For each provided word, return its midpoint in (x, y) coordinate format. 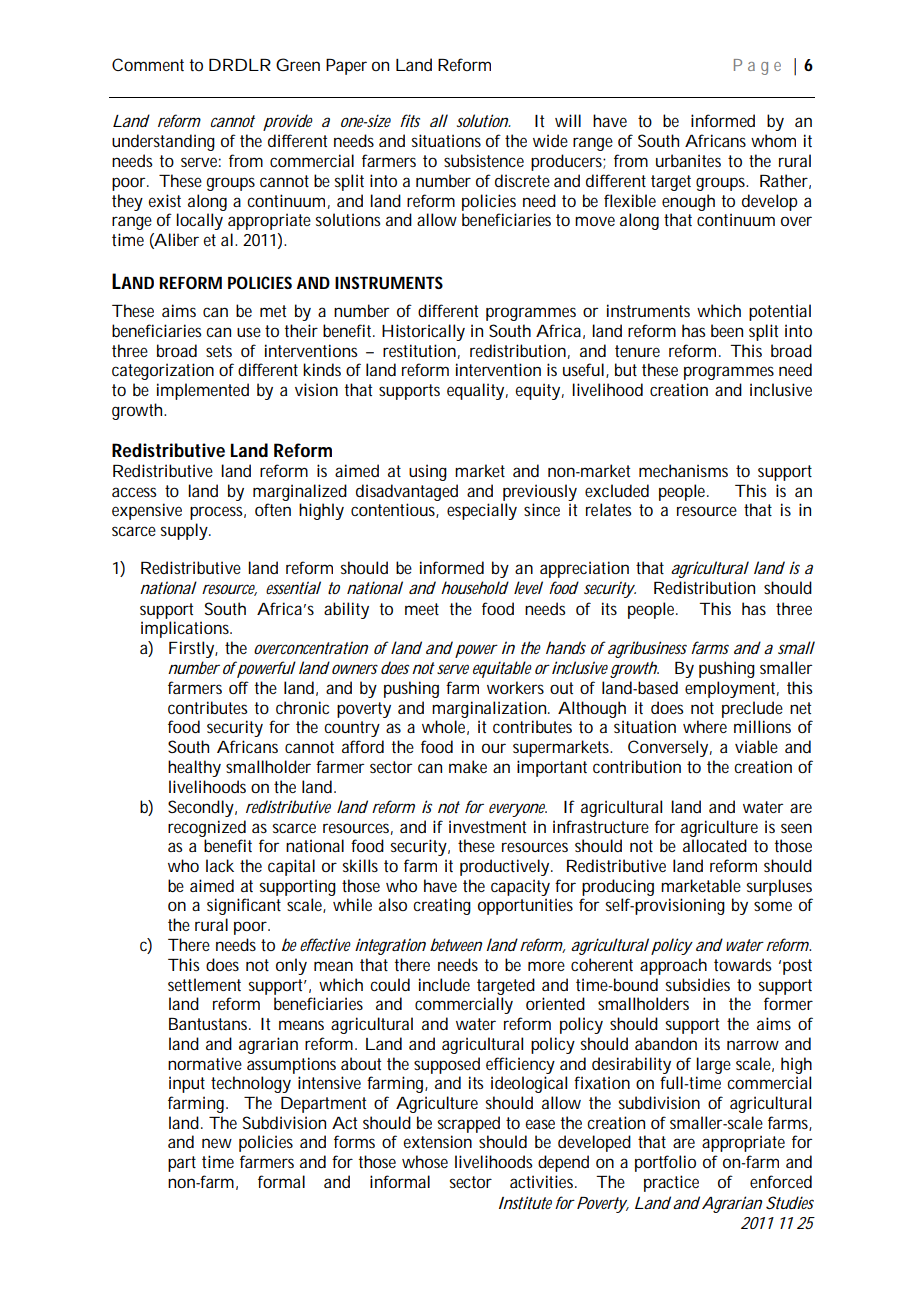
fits (410, 120)
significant (244, 906)
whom (773, 140)
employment (732, 689)
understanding (163, 142)
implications (186, 629)
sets (219, 351)
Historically (423, 332)
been (727, 330)
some (773, 906)
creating (442, 906)
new (217, 1143)
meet (422, 609)
